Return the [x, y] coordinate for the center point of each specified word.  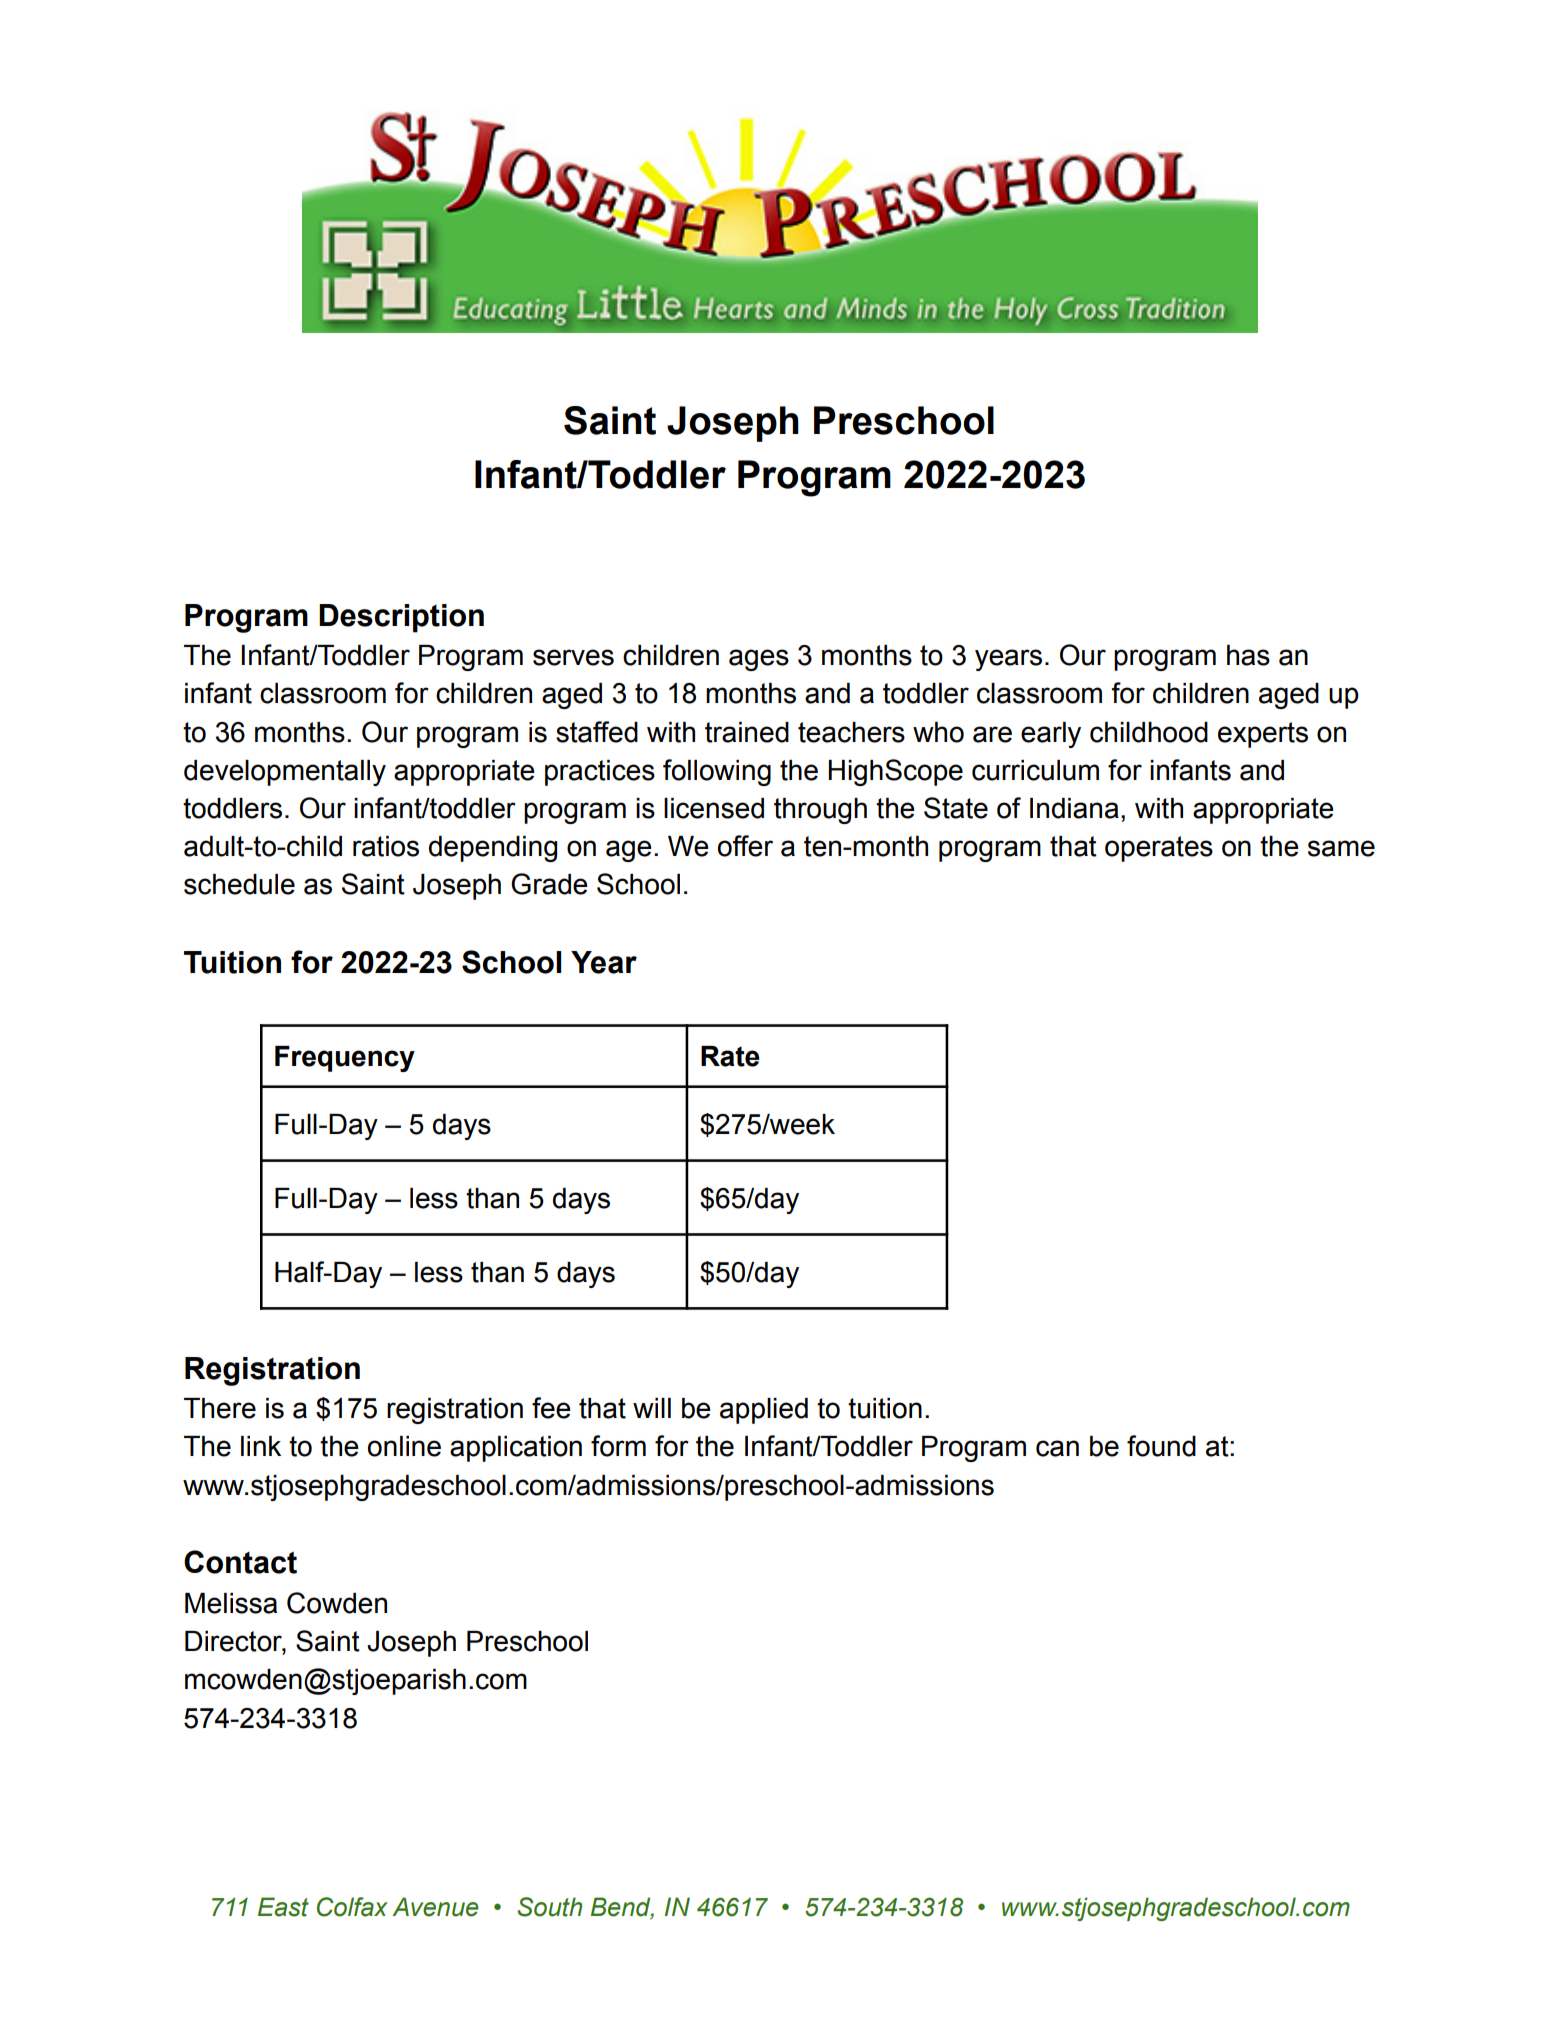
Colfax [352, 1907]
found [1161, 1446]
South [550, 1907]
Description [401, 618]
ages [759, 660]
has [1248, 655]
